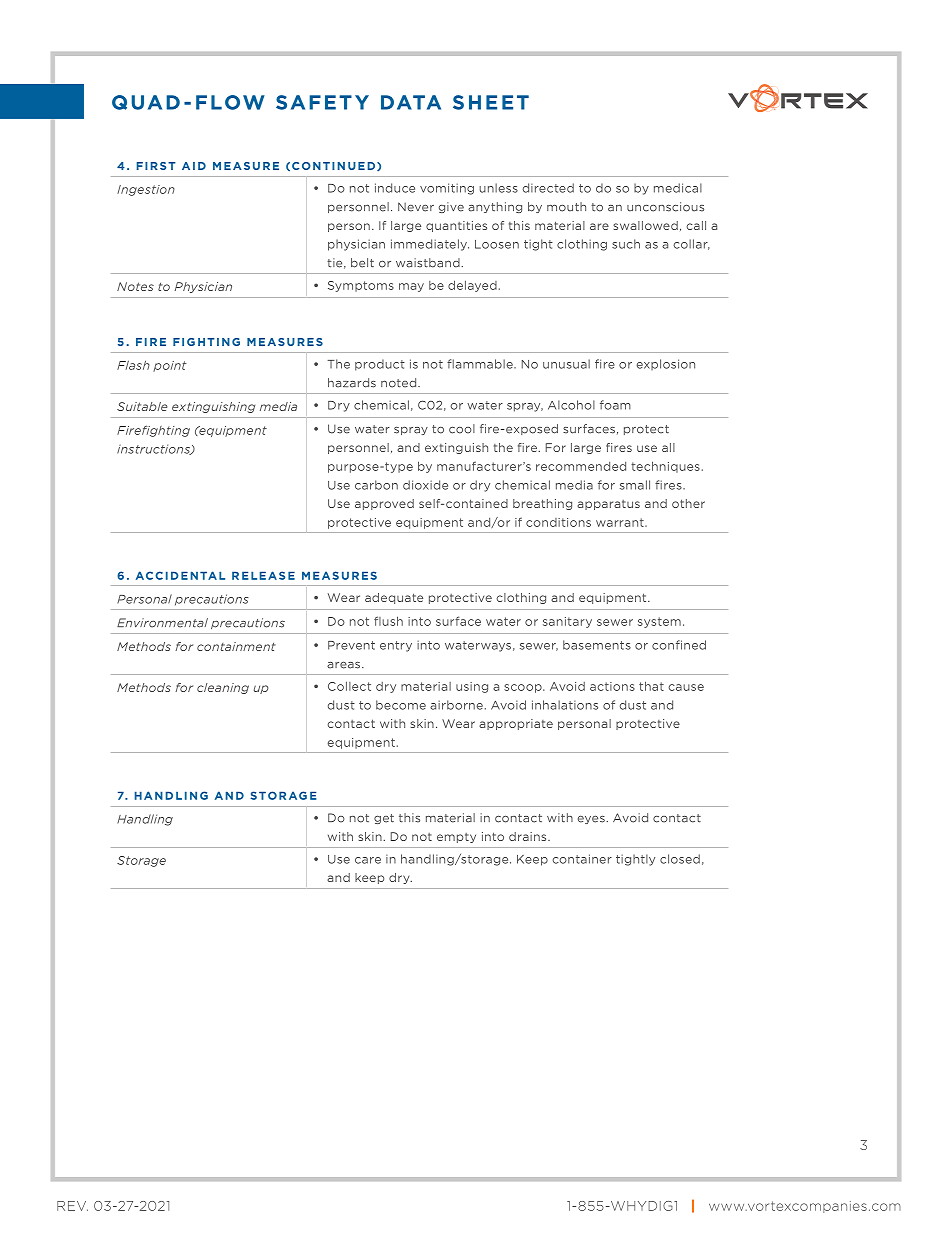  I want to click on basements, so click(597, 645).
